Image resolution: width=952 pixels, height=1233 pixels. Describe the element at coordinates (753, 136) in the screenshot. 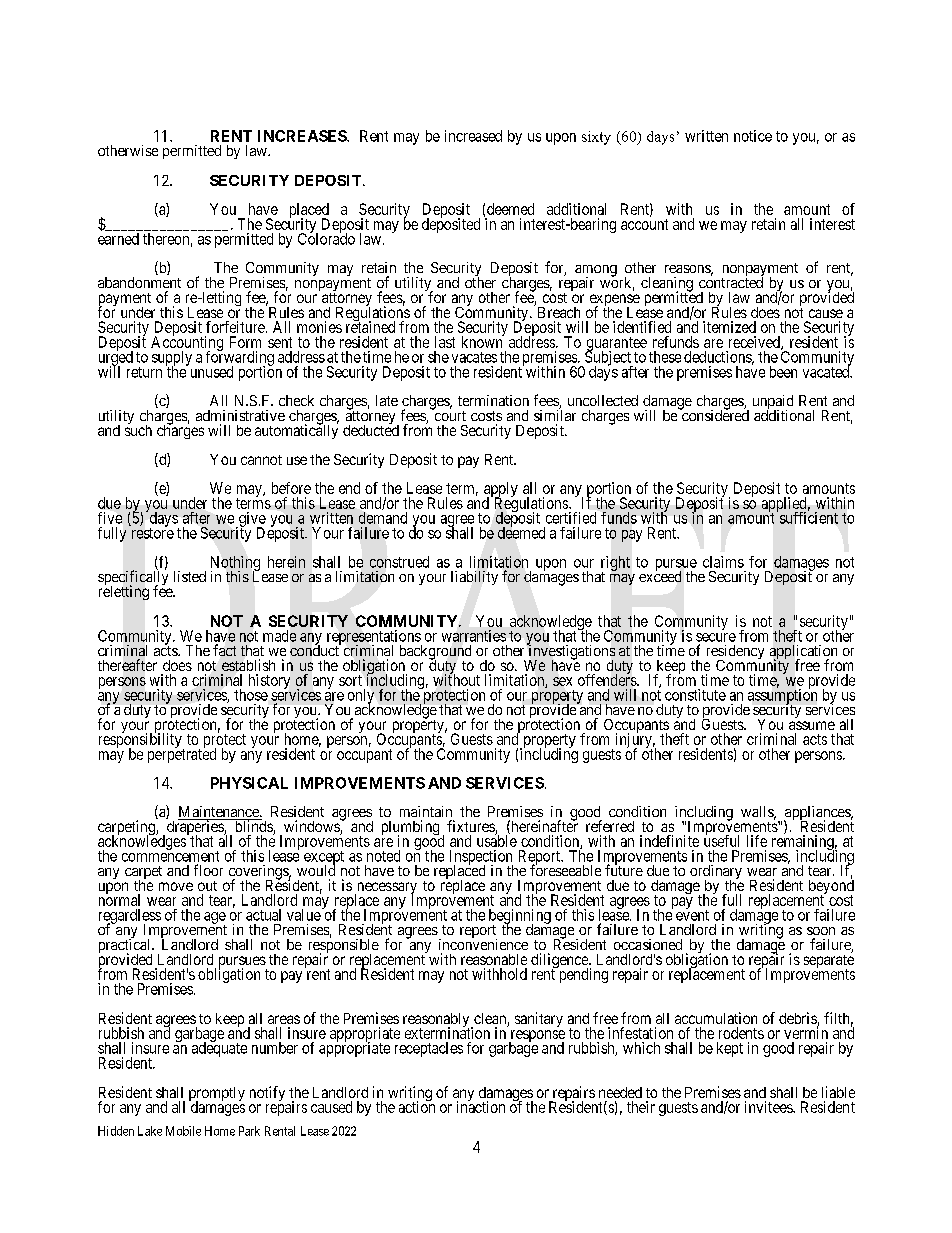

I see `notice` at that location.
